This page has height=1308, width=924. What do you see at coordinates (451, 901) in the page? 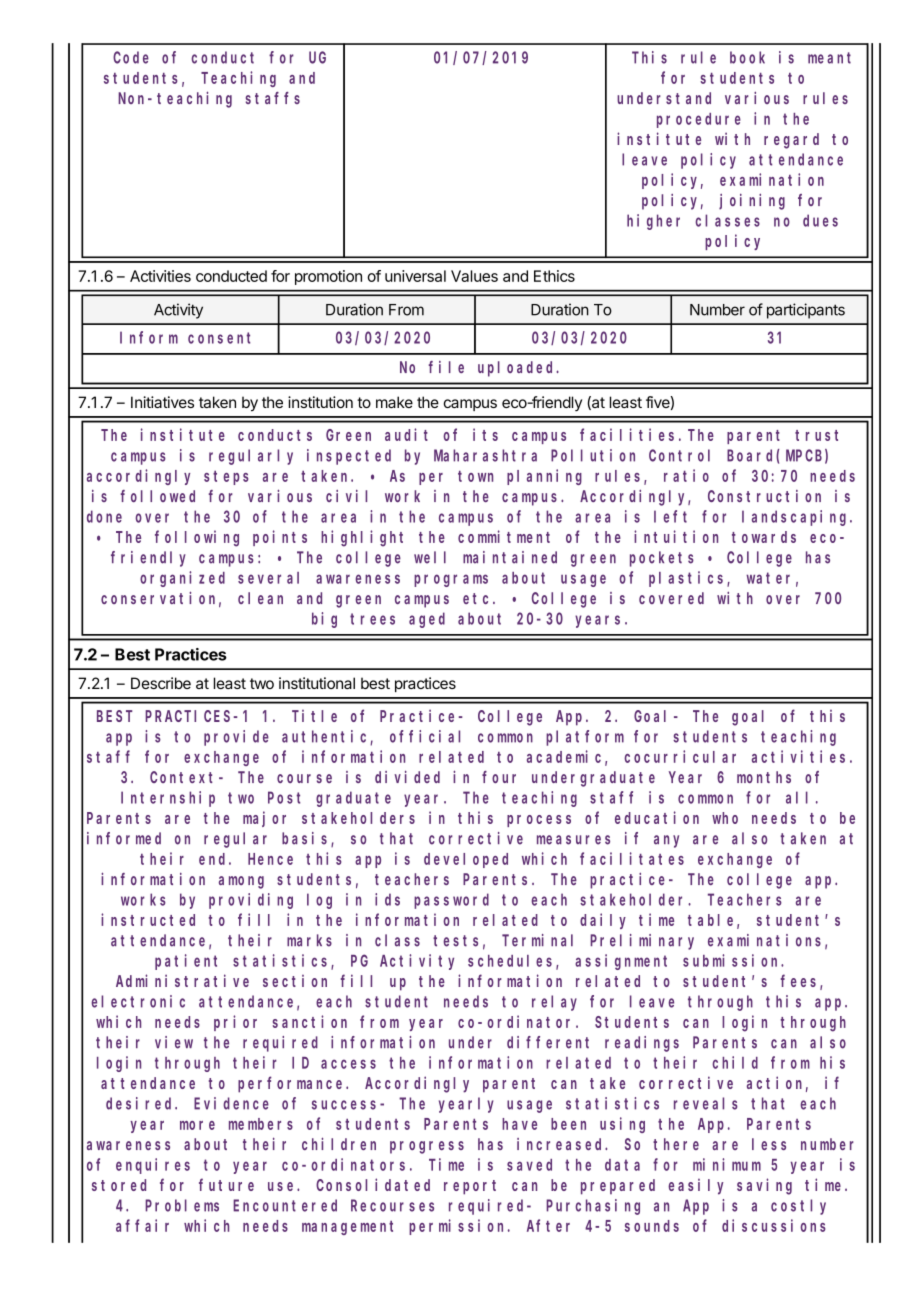
I see `password` at bounding box center [451, 901].
